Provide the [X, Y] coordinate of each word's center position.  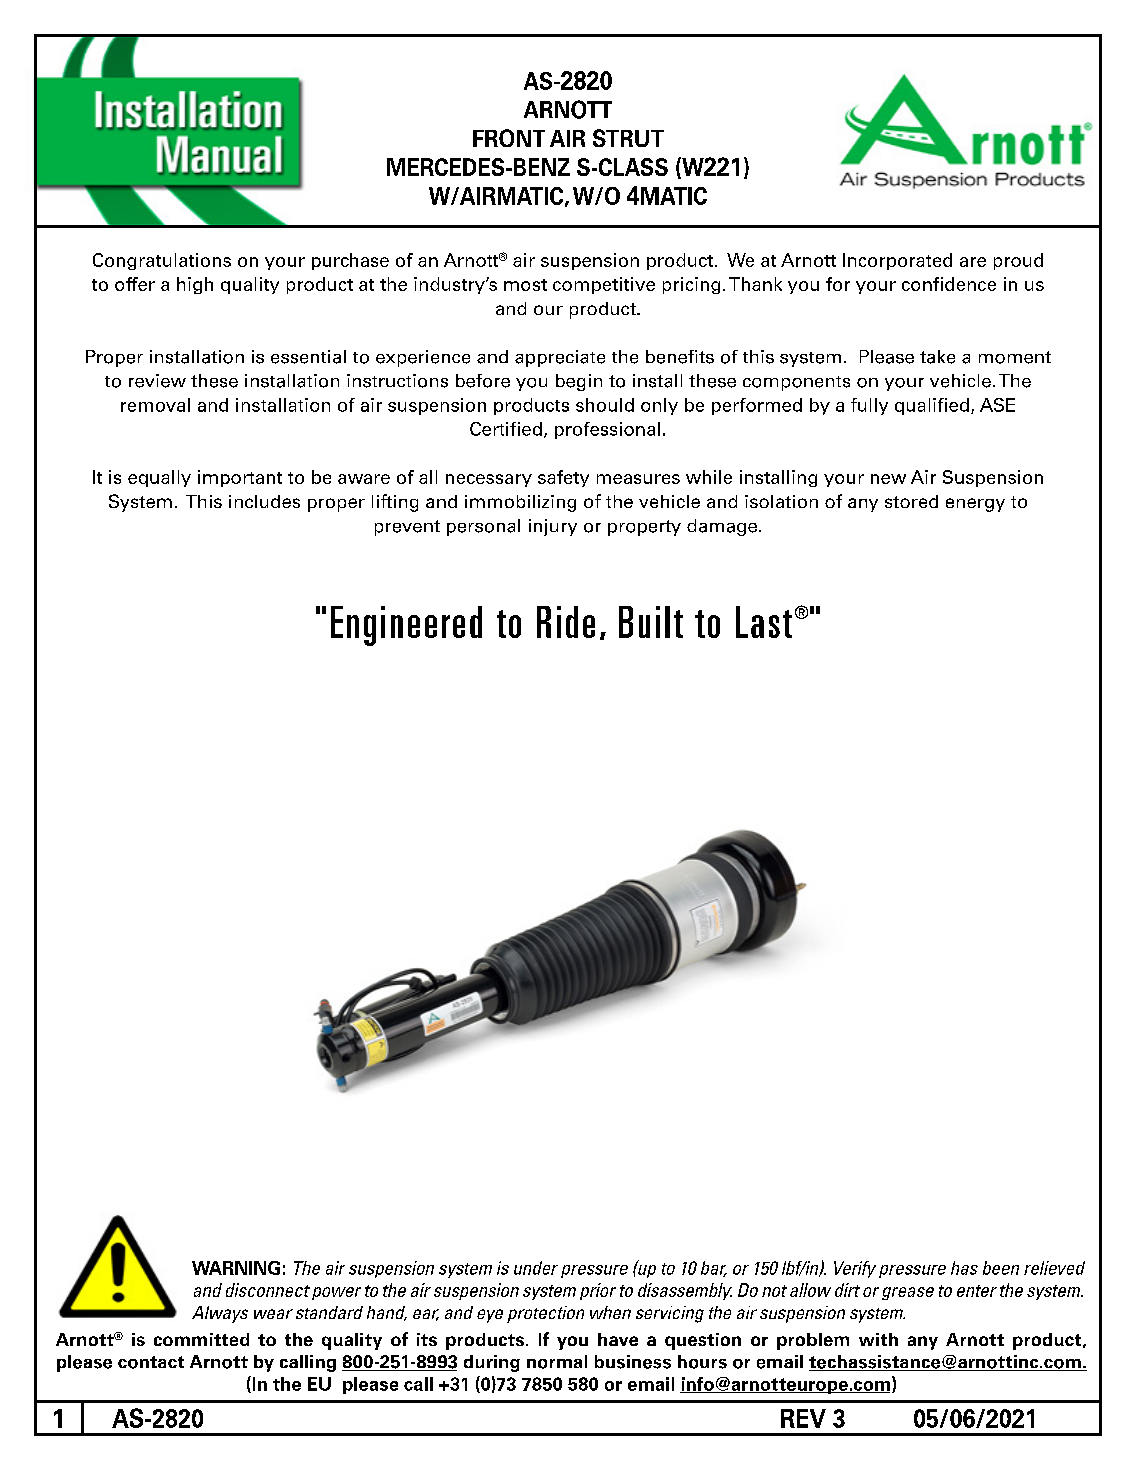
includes [264, 501]
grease [908, 1293]
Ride [566, 622]
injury [553, 527]
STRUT [628, 138]
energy [975, 505]
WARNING [236, 1268]
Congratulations [162, 261]
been [1001, 1268]
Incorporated [897, 261]
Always [220, 1314]
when [610, 1312]
